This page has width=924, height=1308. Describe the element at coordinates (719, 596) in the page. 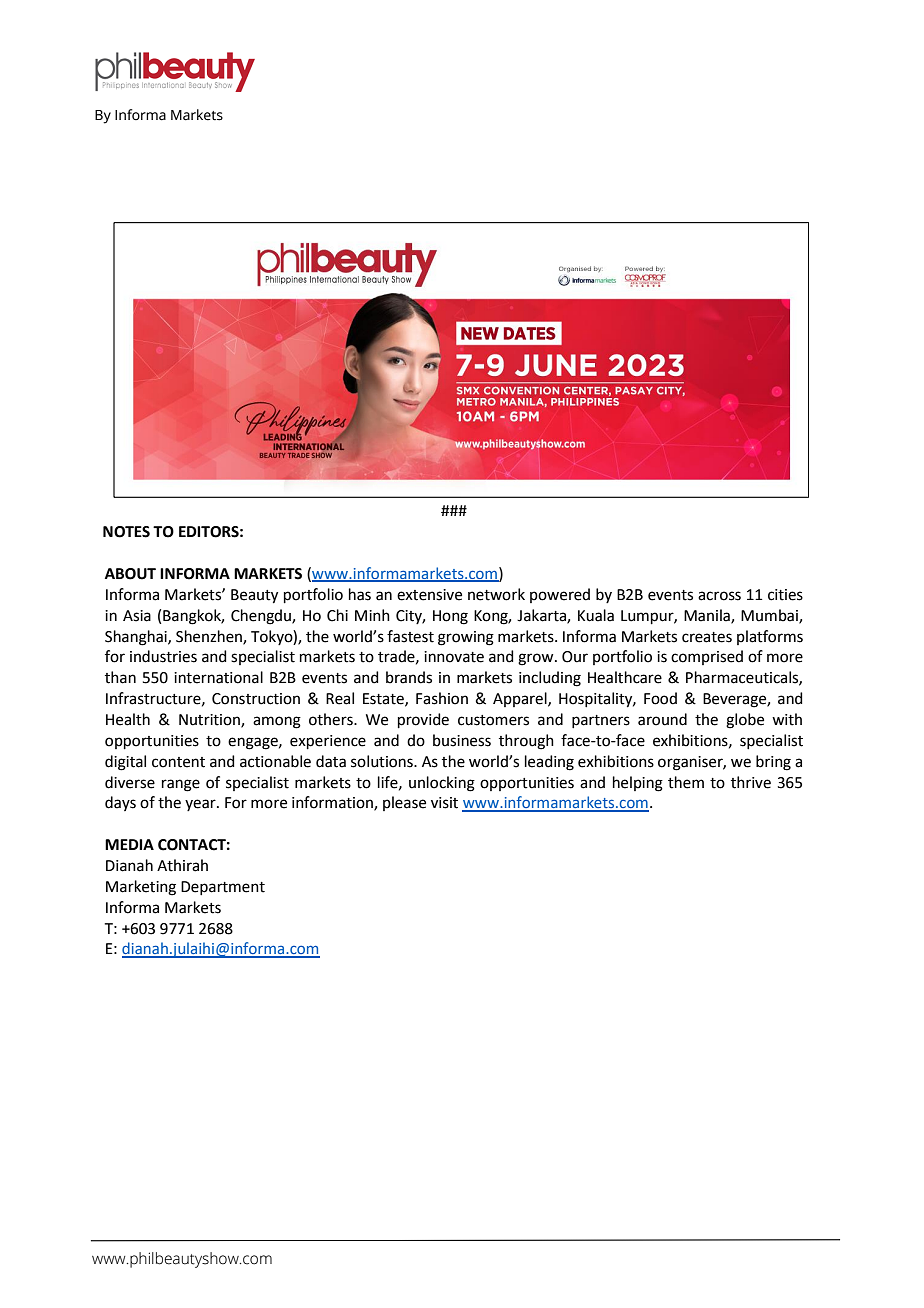

I see `across` at that location.
